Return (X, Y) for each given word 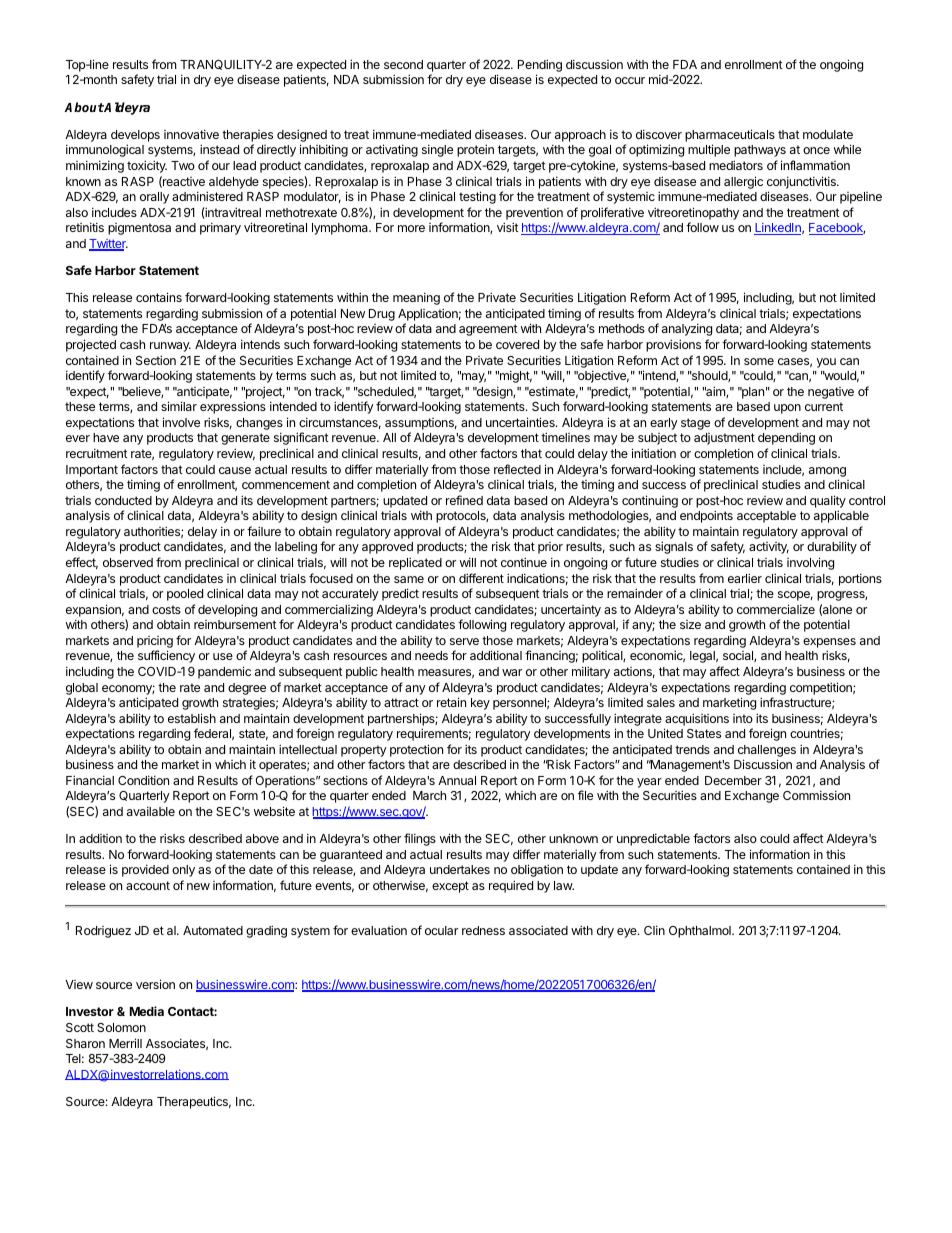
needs (431, 655)
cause (235, 470)
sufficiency (166, 656)
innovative (191, 134)
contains (159, 297)
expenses (829, 643)
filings (420, 839)
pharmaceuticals (730, 135)
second (403, 64)
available (151, 811)
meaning (416, 298)
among (827, 472)
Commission (816, 795)
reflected (517, 469)
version (155, 984)
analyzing (687, 329)
